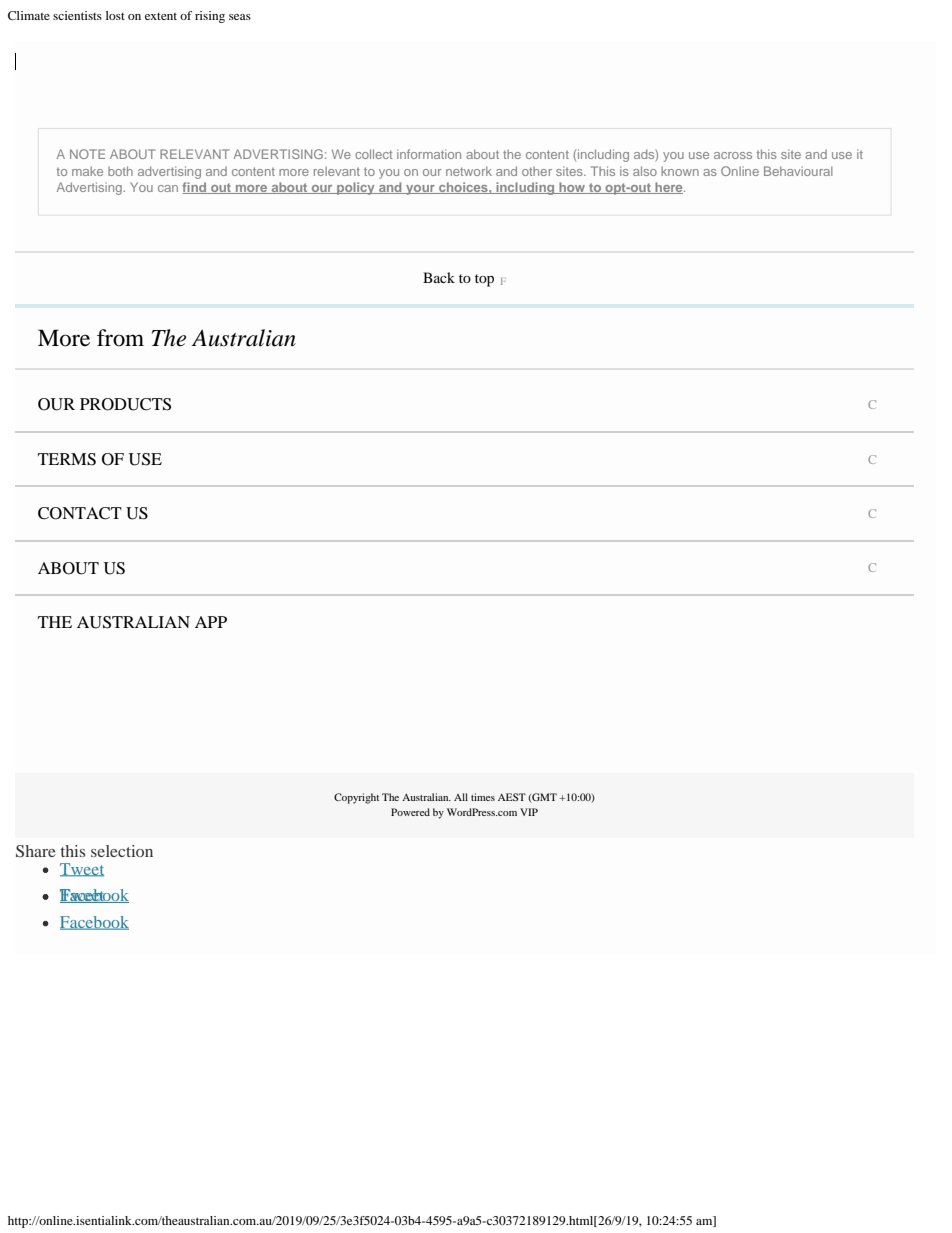 Image resolution: width=952 pixels, height=1233 pixels. Describe the element at coordinates (439, 277) in the screenshot. I see `Back` at that location.
